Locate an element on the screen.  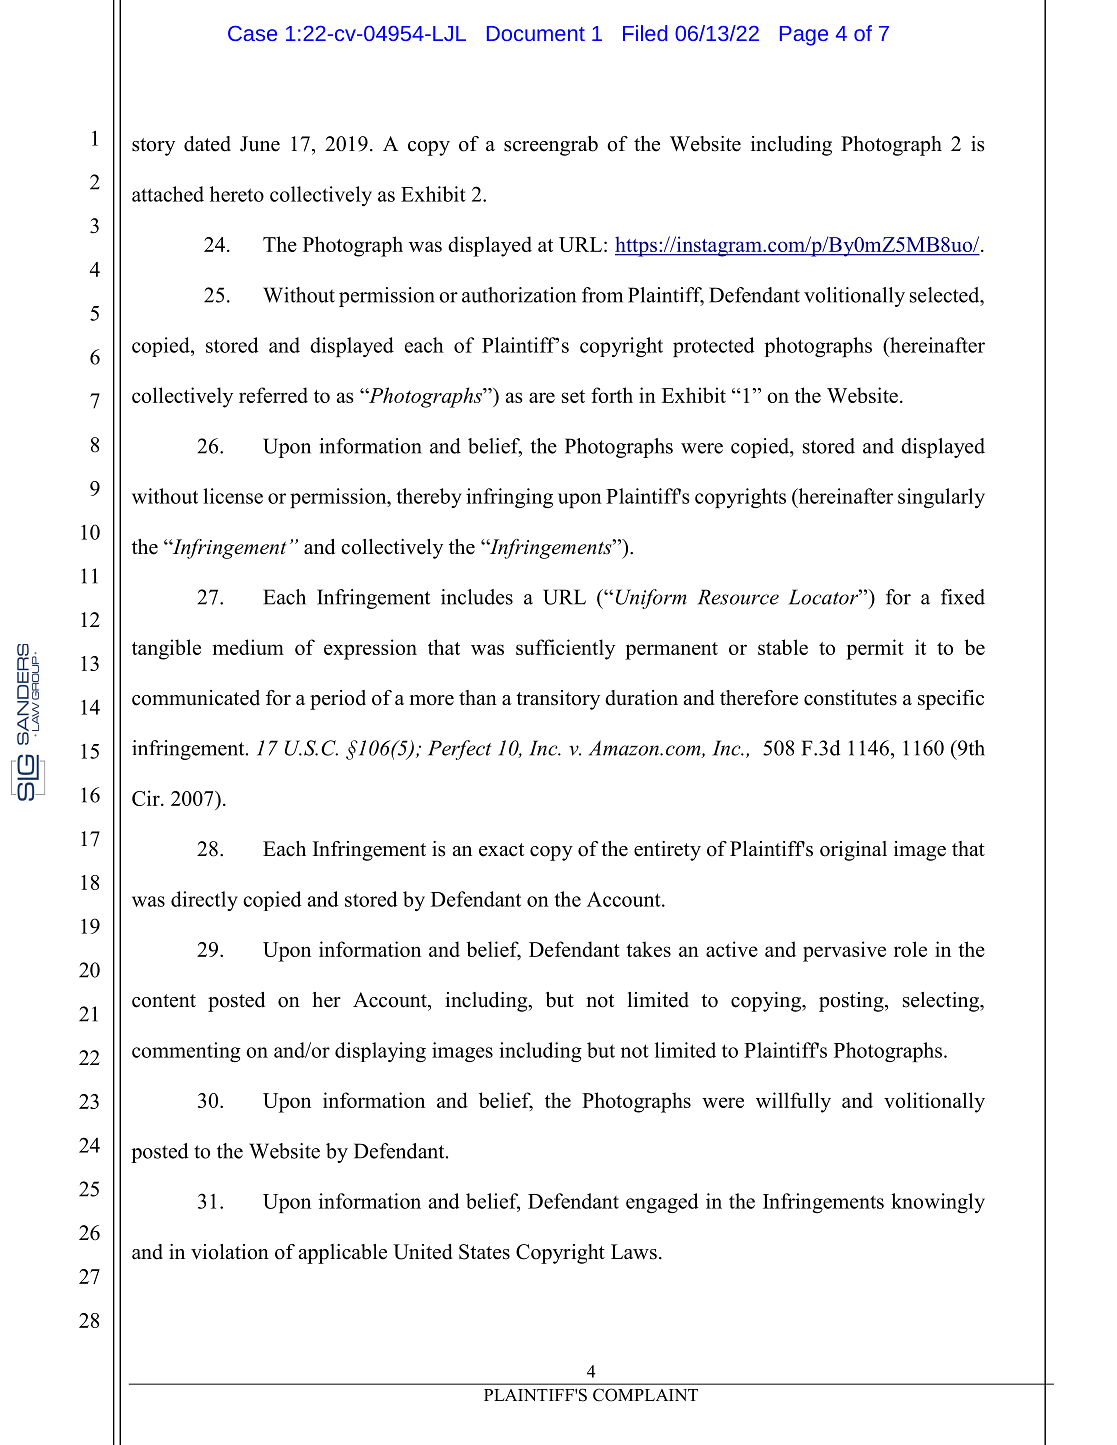
violation is located at coordinates (230, 1252).
